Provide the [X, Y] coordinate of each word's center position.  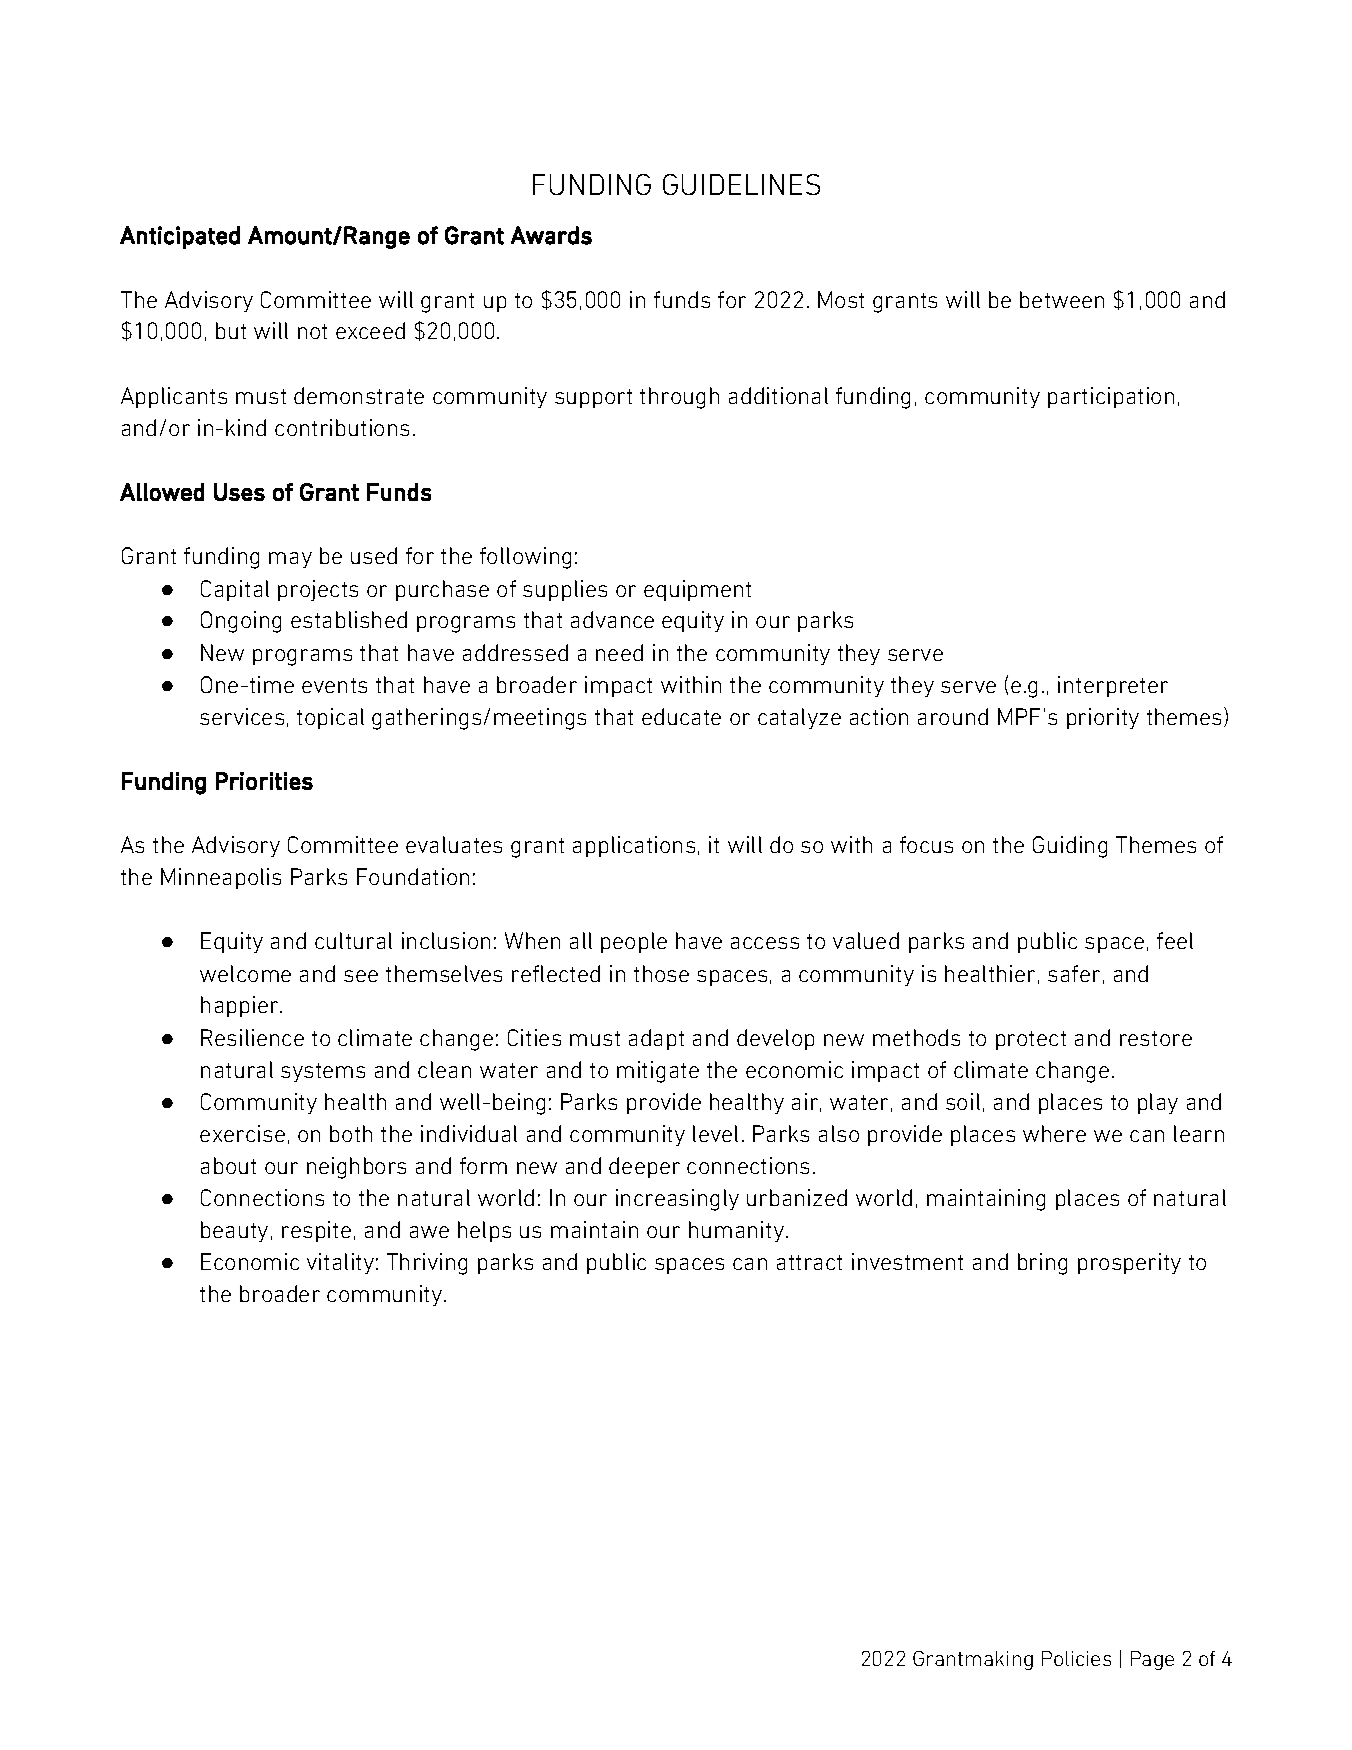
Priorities [264, 781]
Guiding [1070, 847]
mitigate [658, 1072]
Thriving [427, 1264]
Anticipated [180, 237]
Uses [239, 492]
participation [1111, 397]
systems [323, 1072]
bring [1042, 1264]
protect [1031, 1040]
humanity [736, 1231]
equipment [697, 590]
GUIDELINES [741, 184]
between [1062, 299]
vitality [340, 1263]
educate [681, 716]
